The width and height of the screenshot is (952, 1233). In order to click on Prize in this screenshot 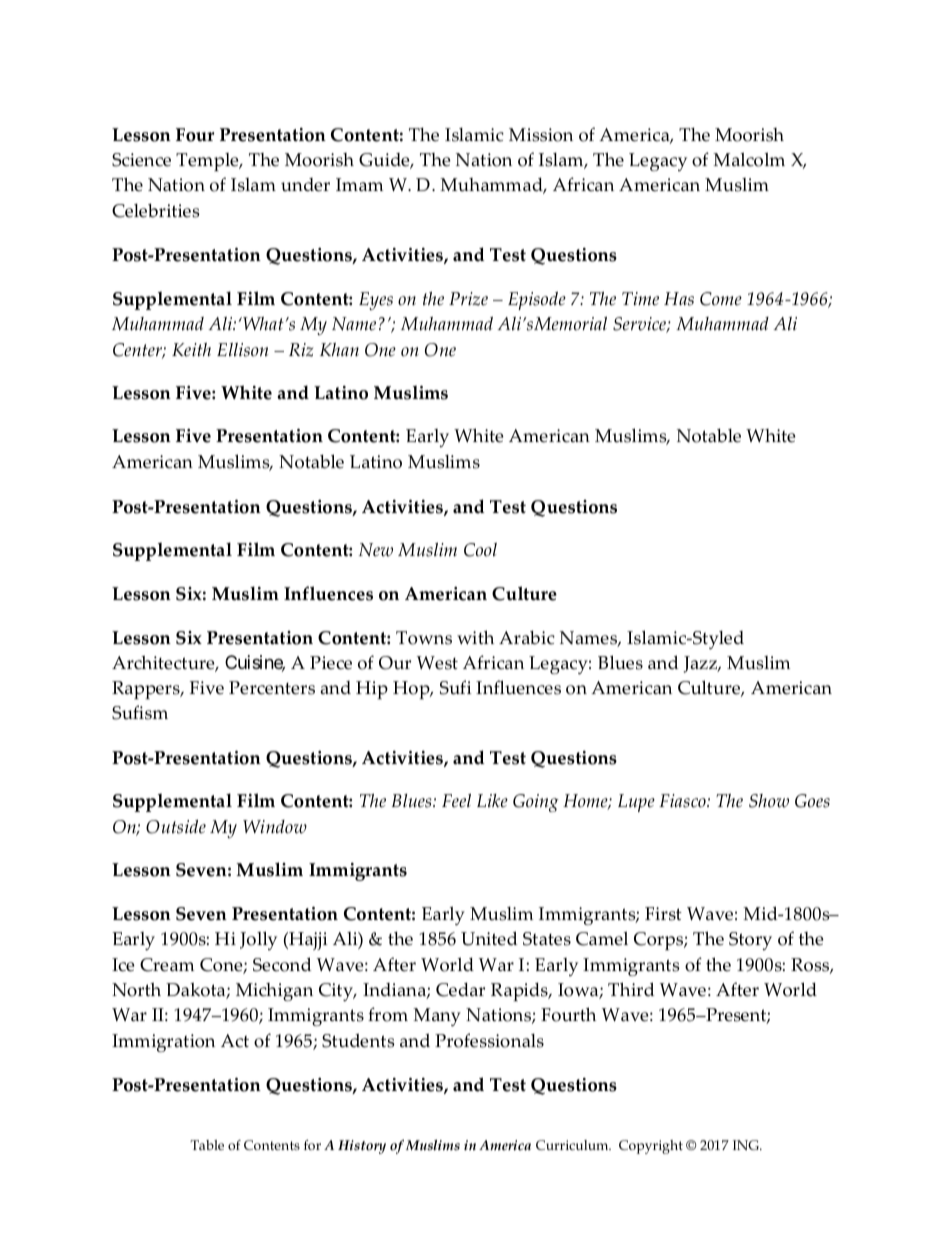, I will do `click(468, 299)`.
